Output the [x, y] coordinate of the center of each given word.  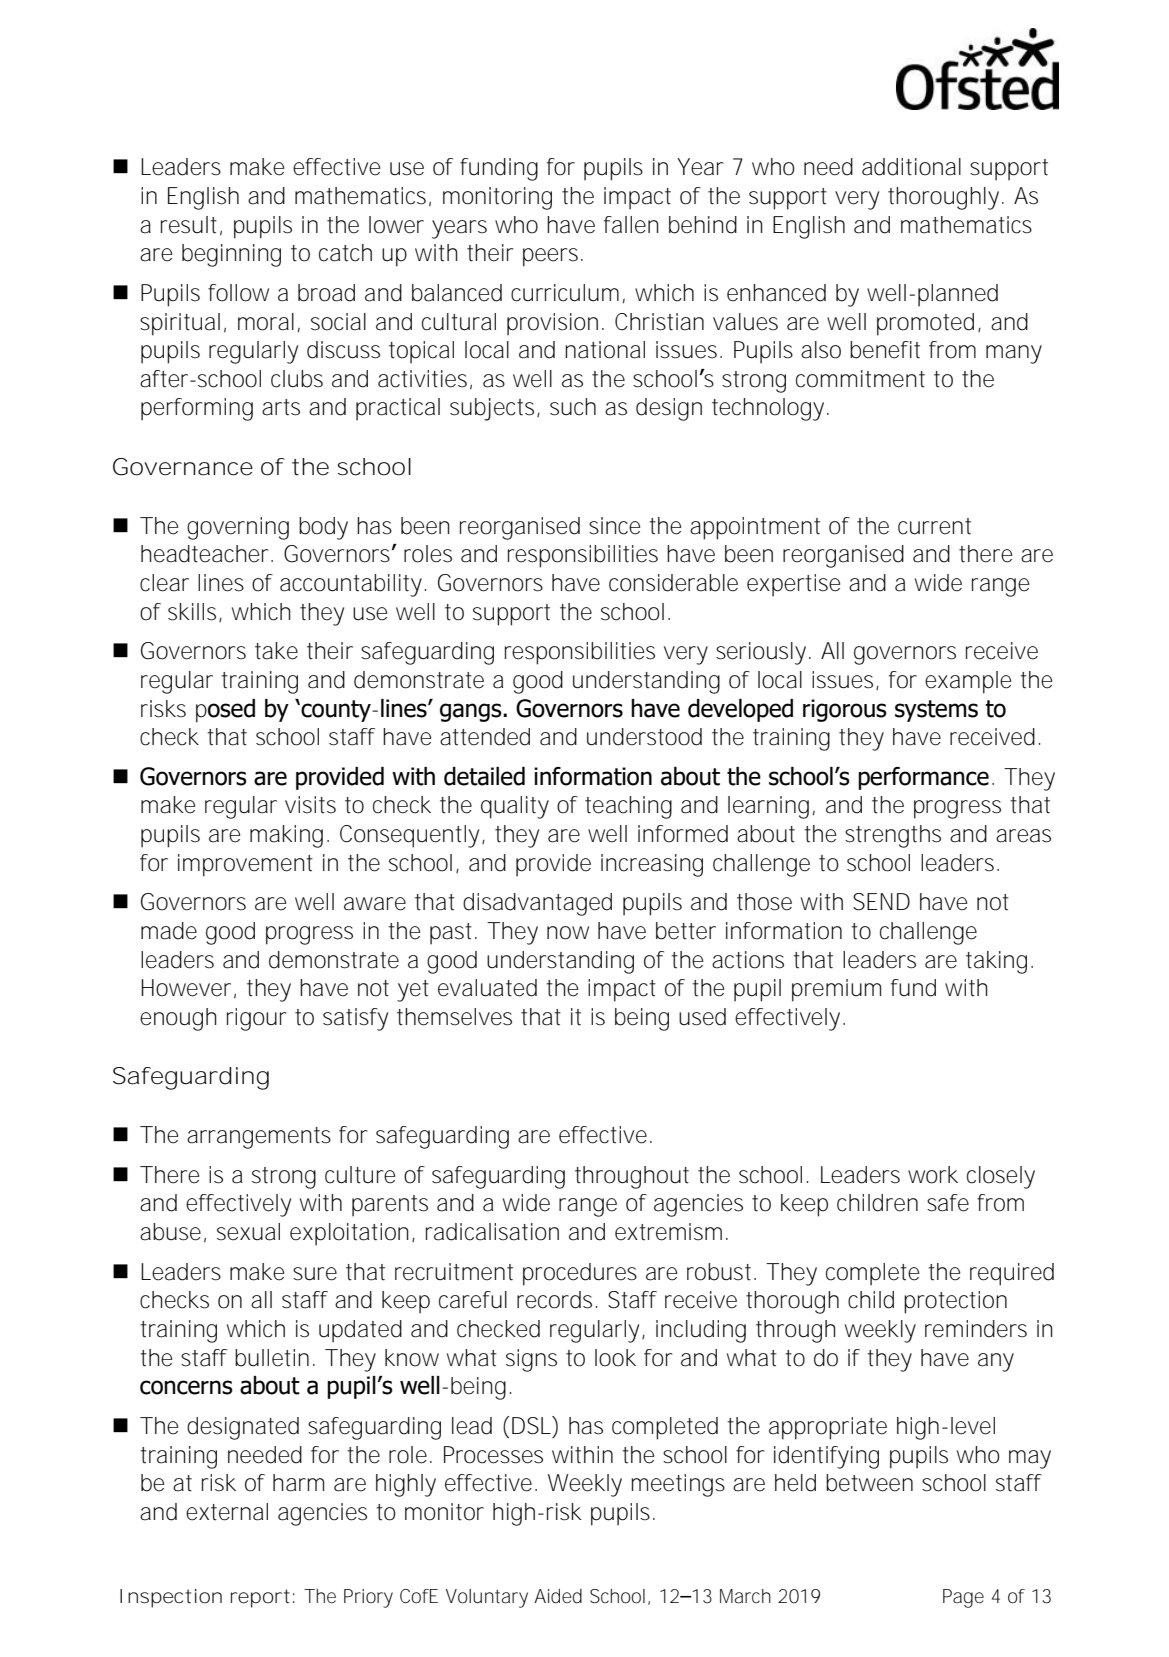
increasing [652, 865]
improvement [245, 865]
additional [911, 167]
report [260, 1598]
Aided [558, 1596]
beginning [231, 255]
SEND [881, 902]
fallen [631, 225]
